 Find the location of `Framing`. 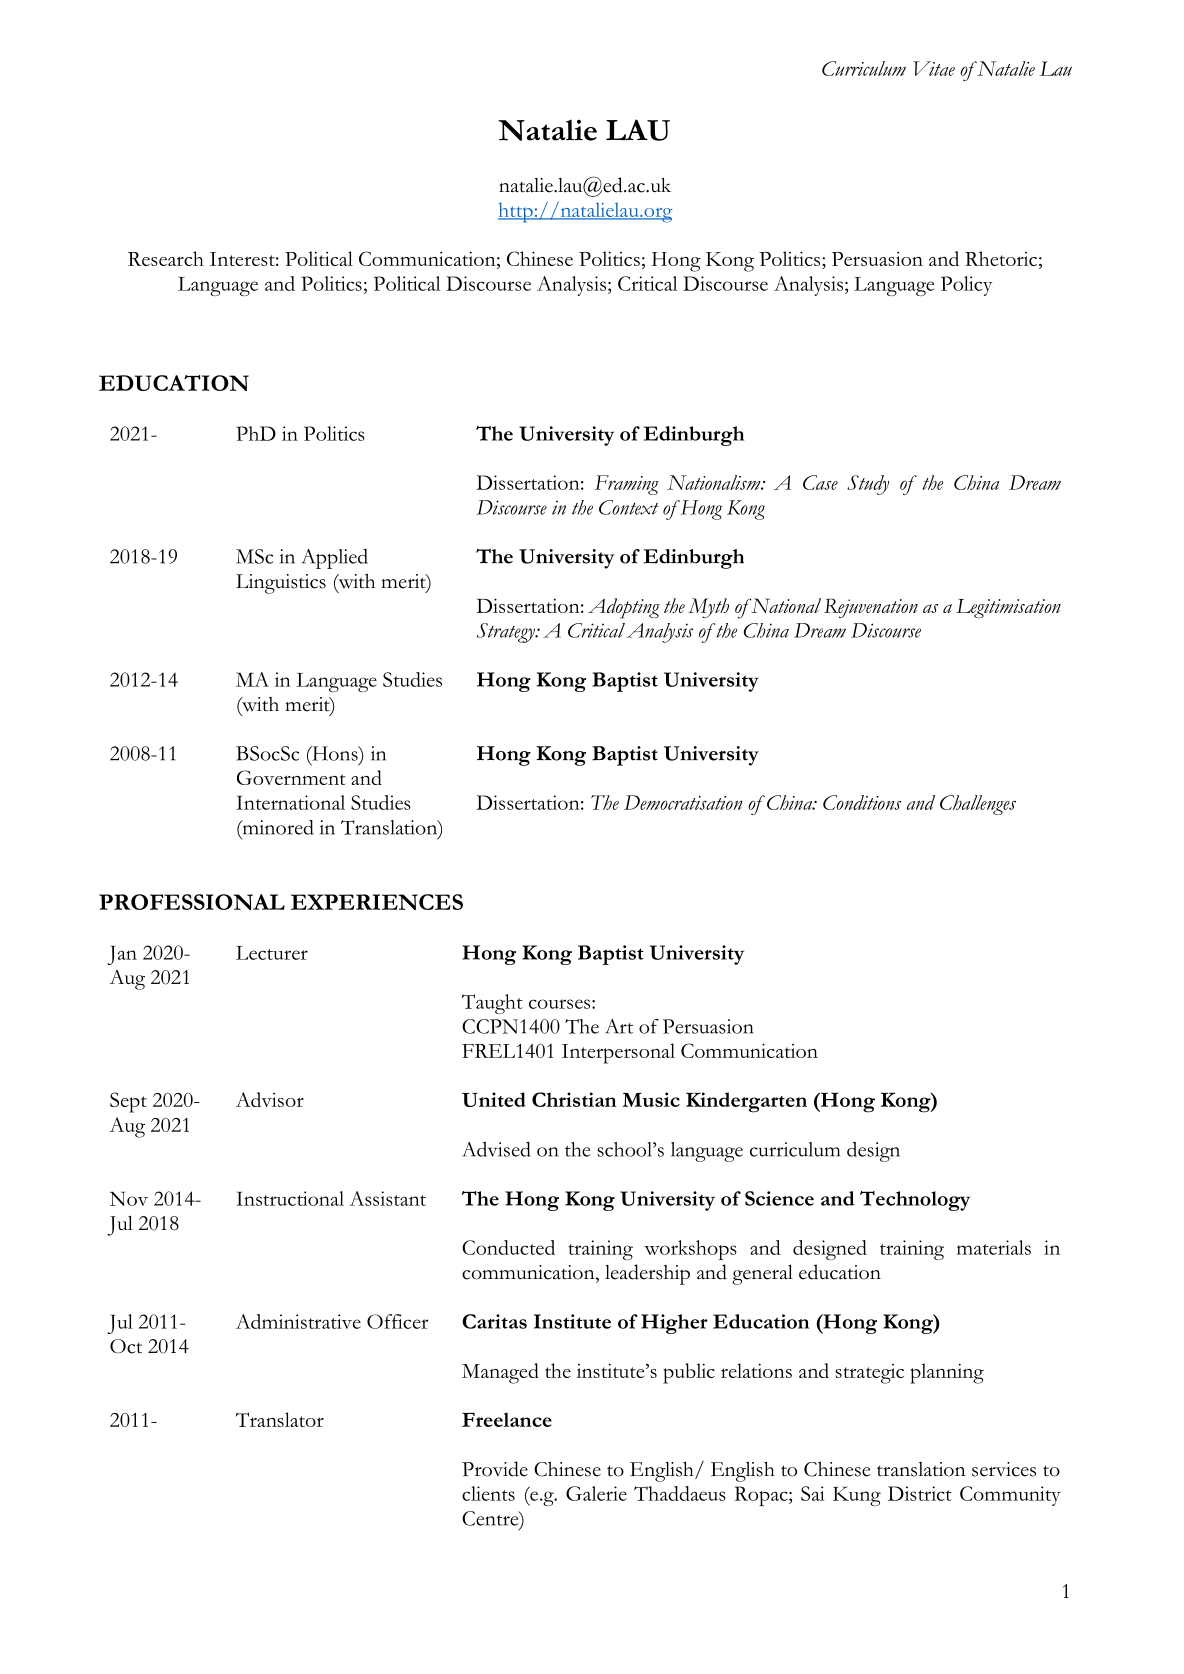

Framing is located at coordinates (626, 485).
